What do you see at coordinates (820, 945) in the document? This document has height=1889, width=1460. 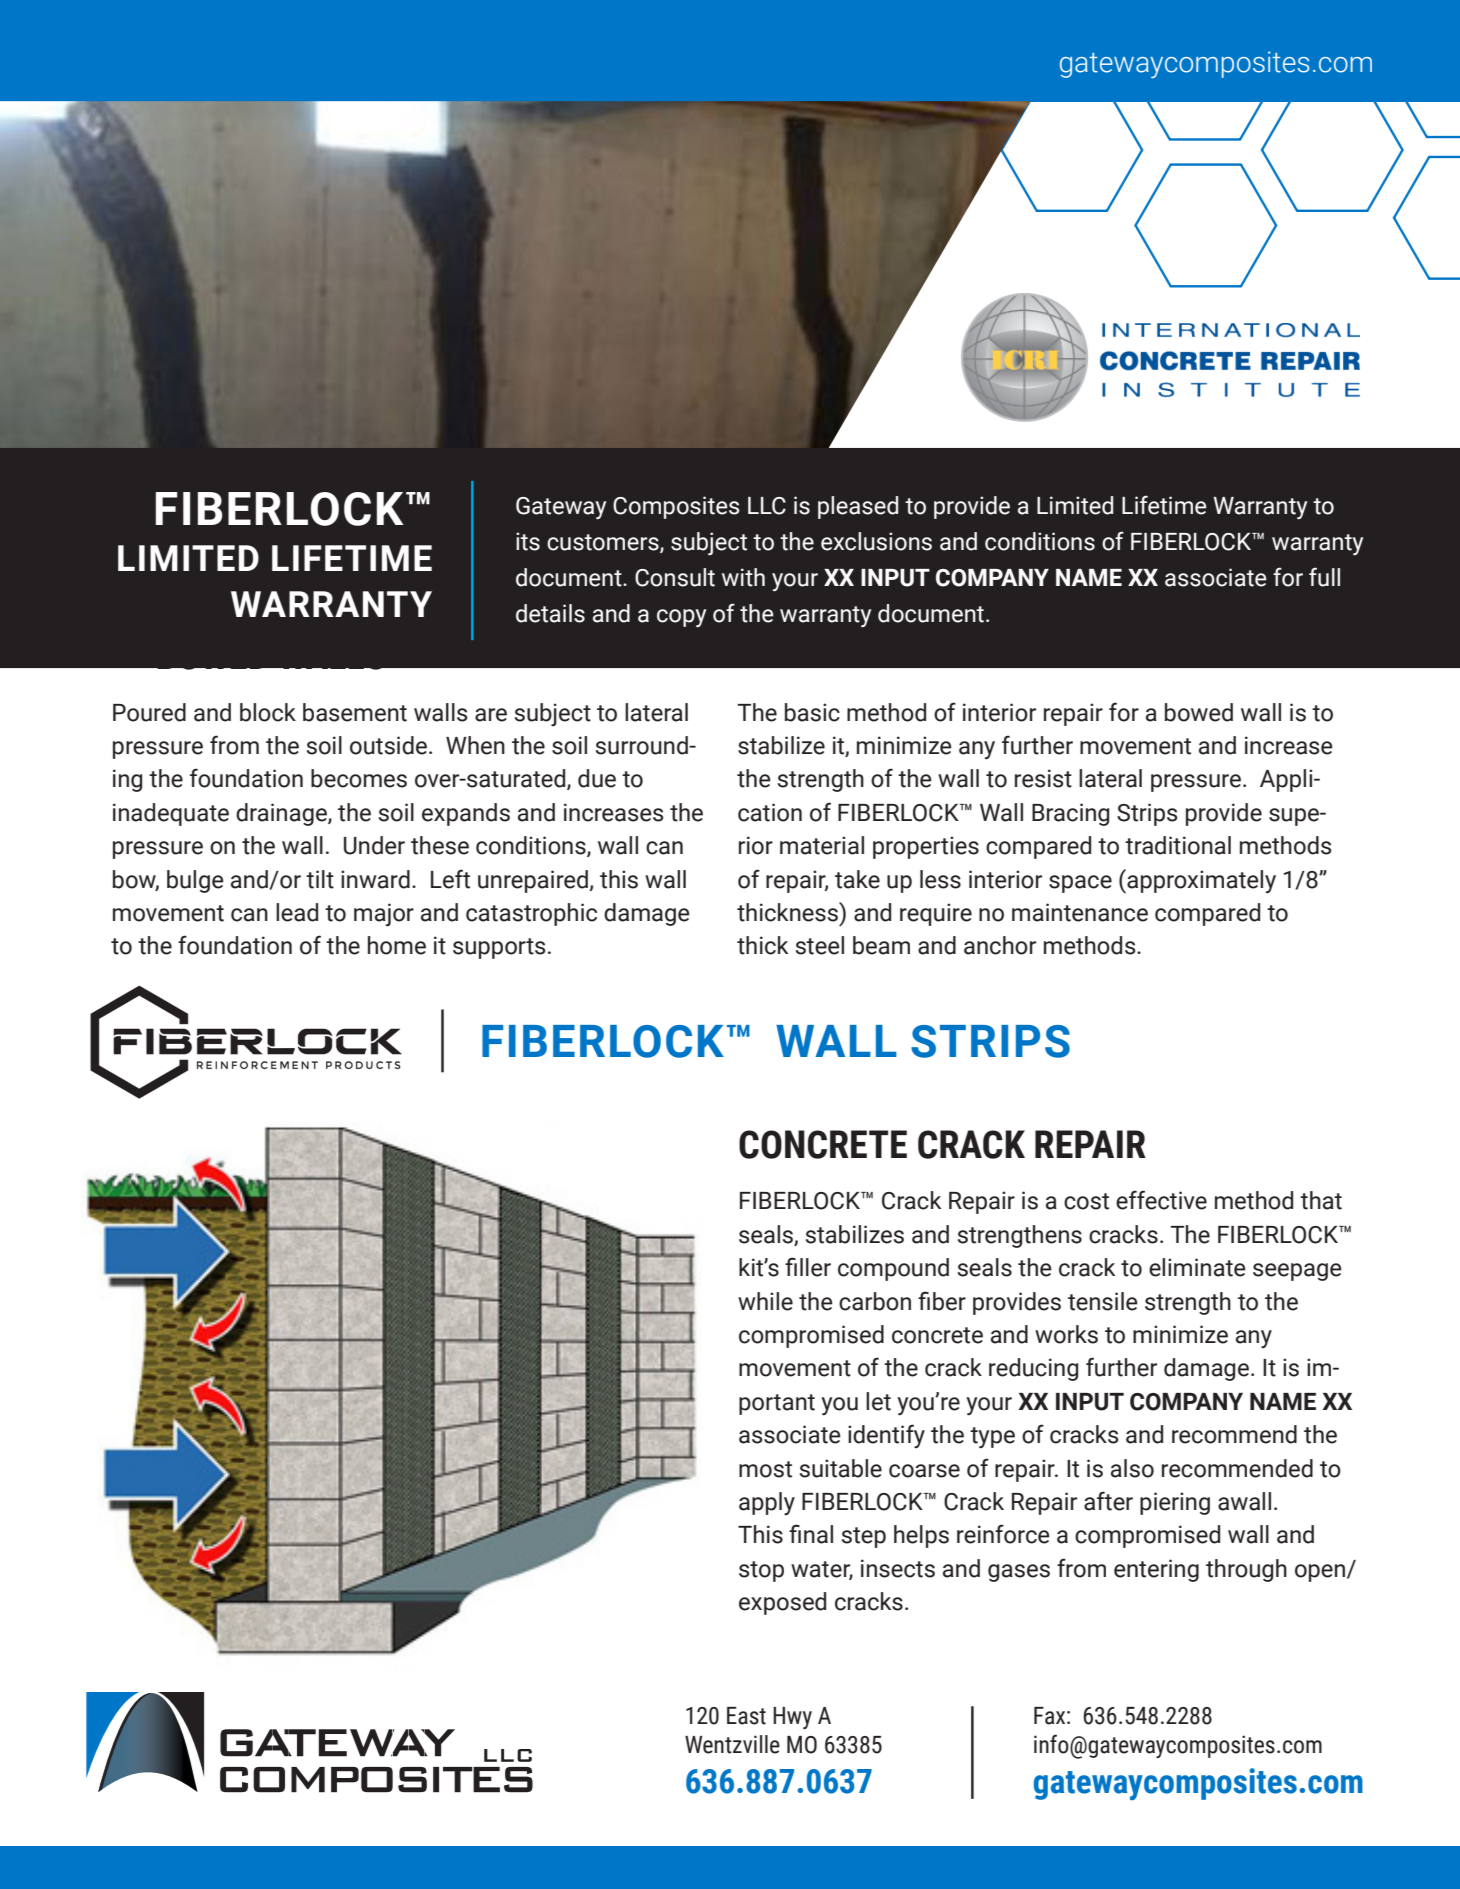 I see `steel` at bounding box center [820, 945].
